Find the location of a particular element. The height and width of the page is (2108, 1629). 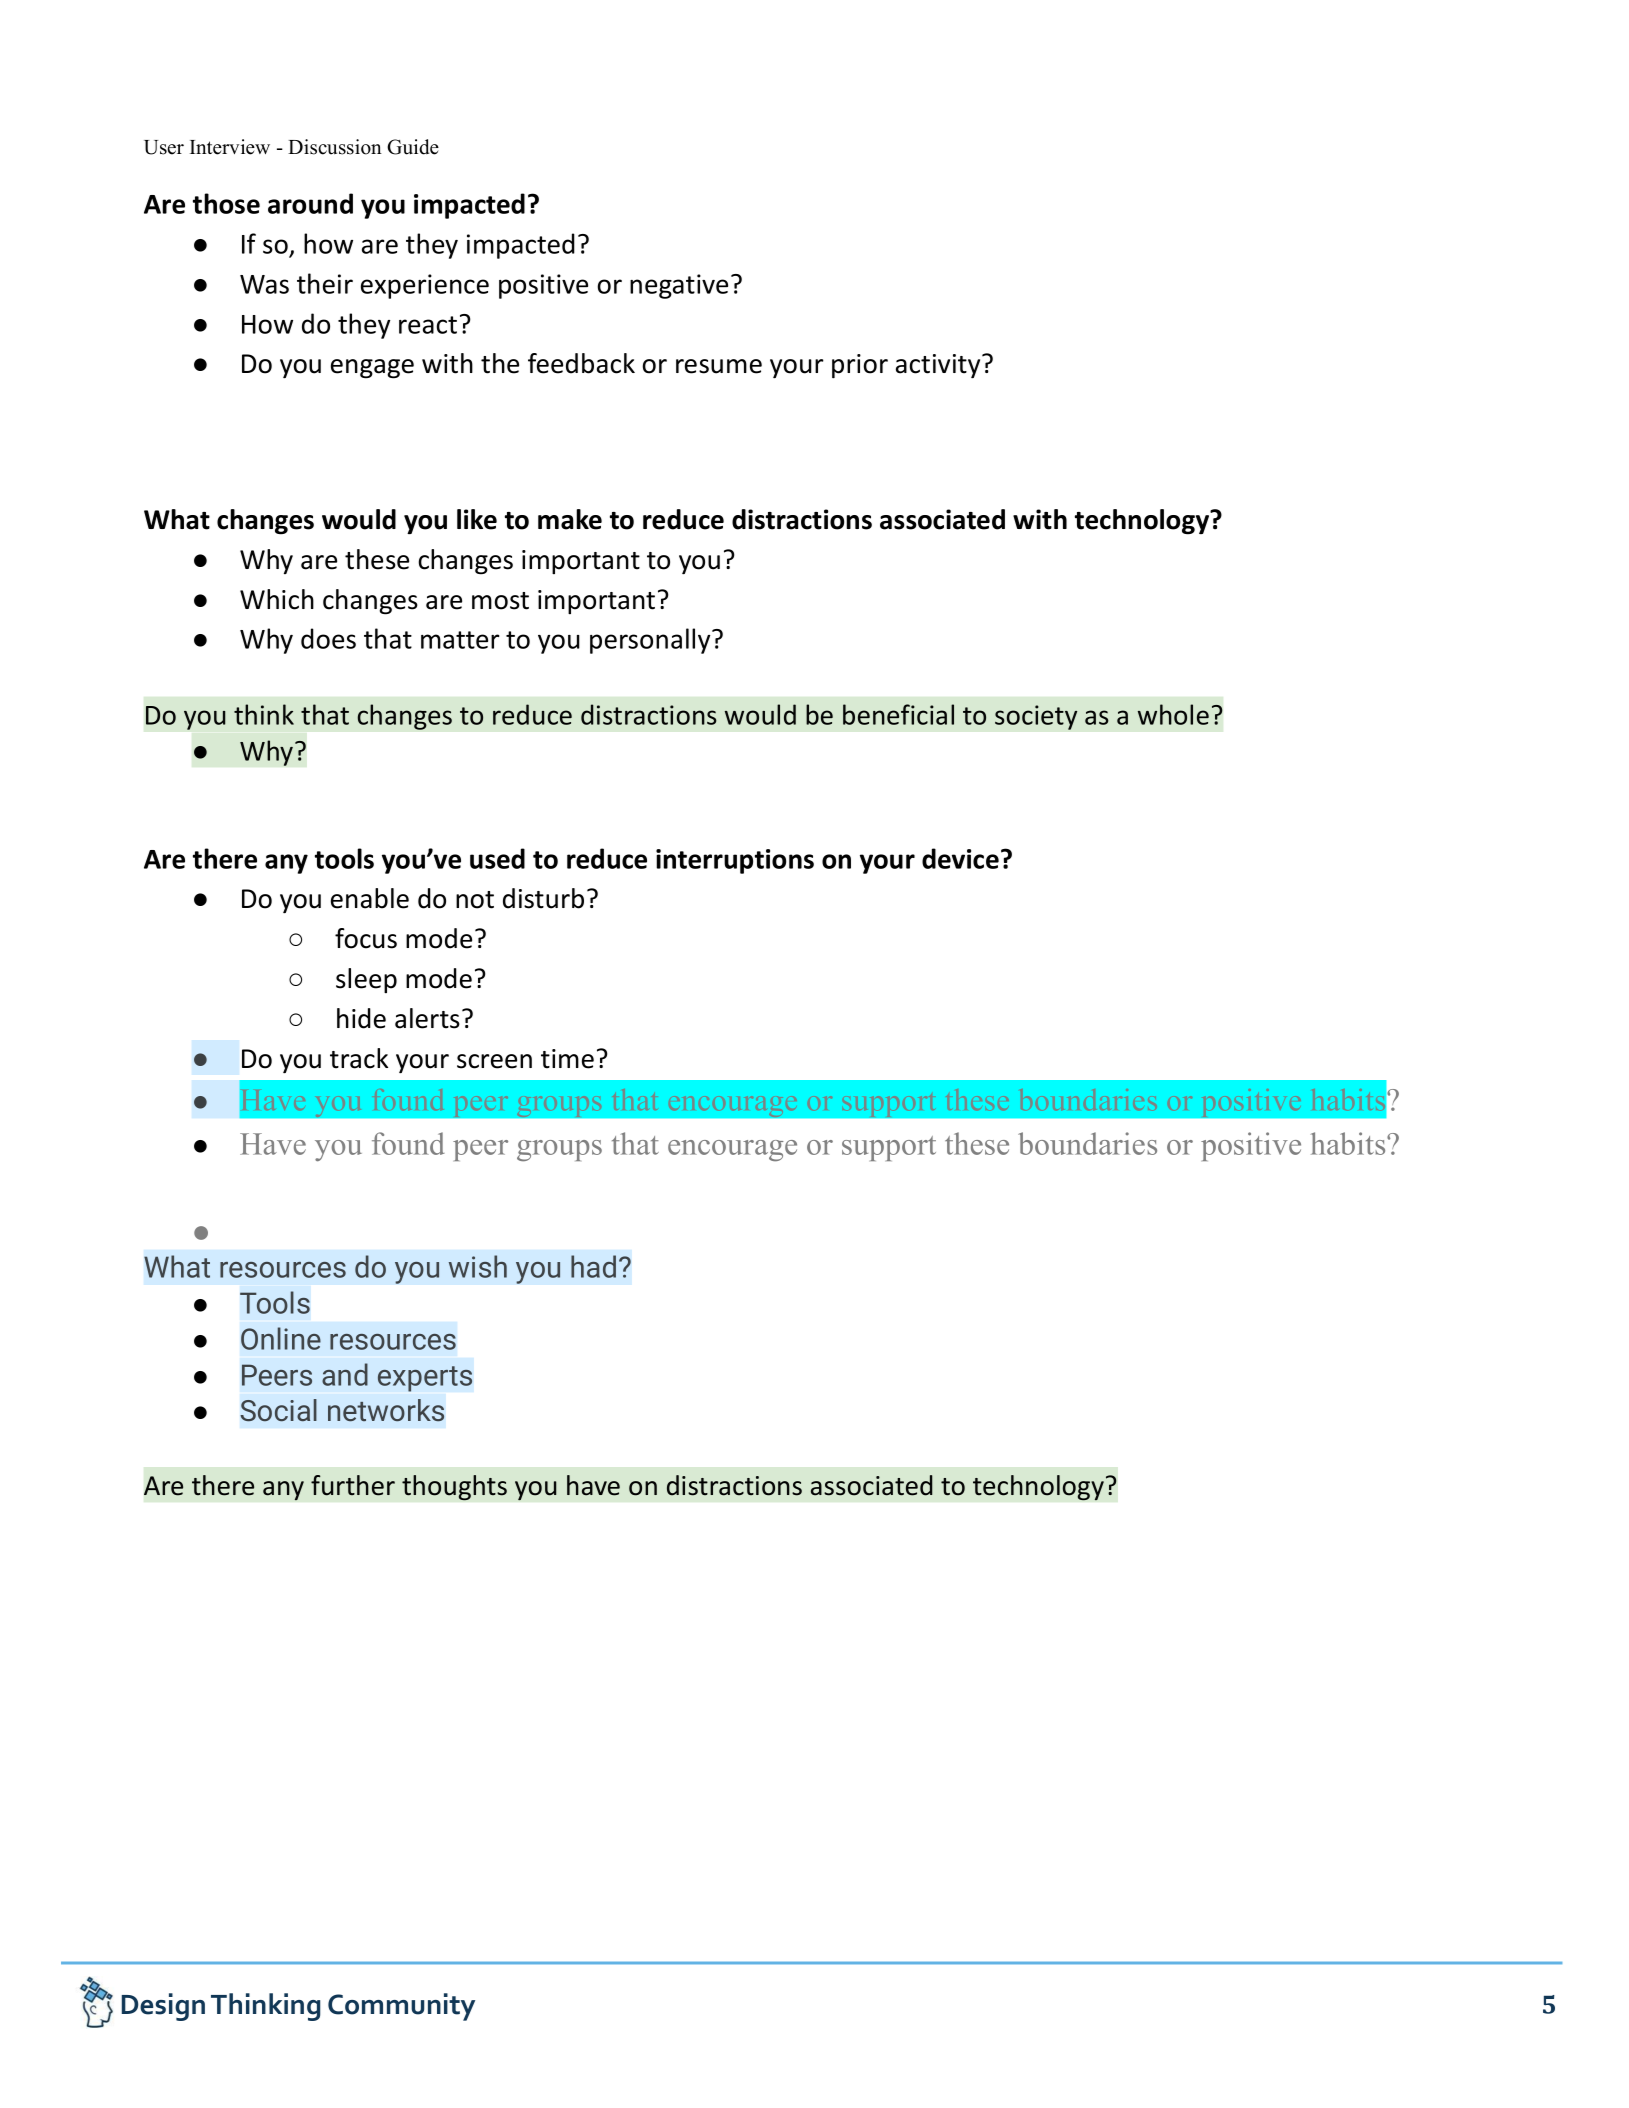

further is located at coordinates (353, 1485).
